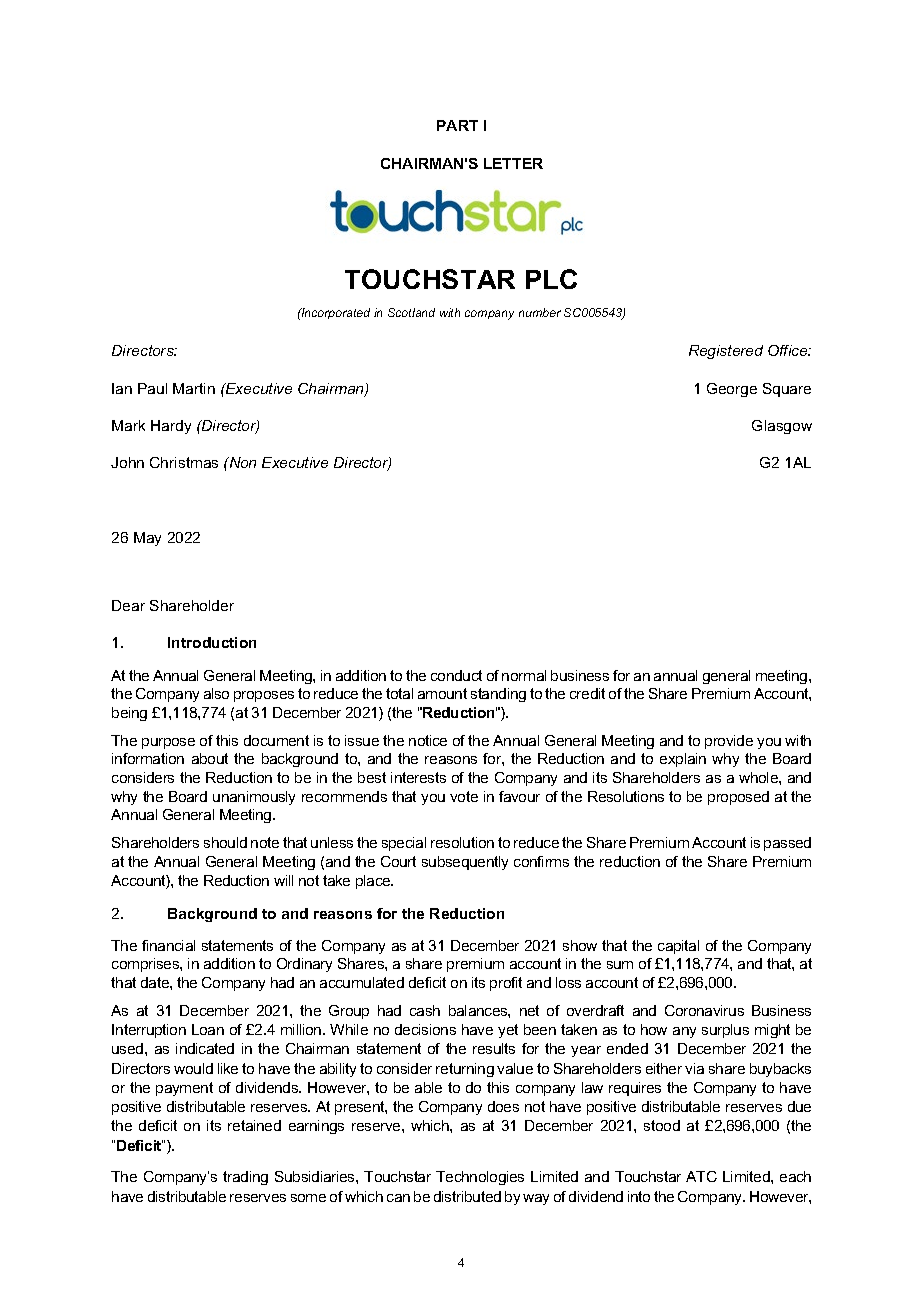  Describe the element at coordinates (456, 675) in the page. I see `conduct` at that location.
